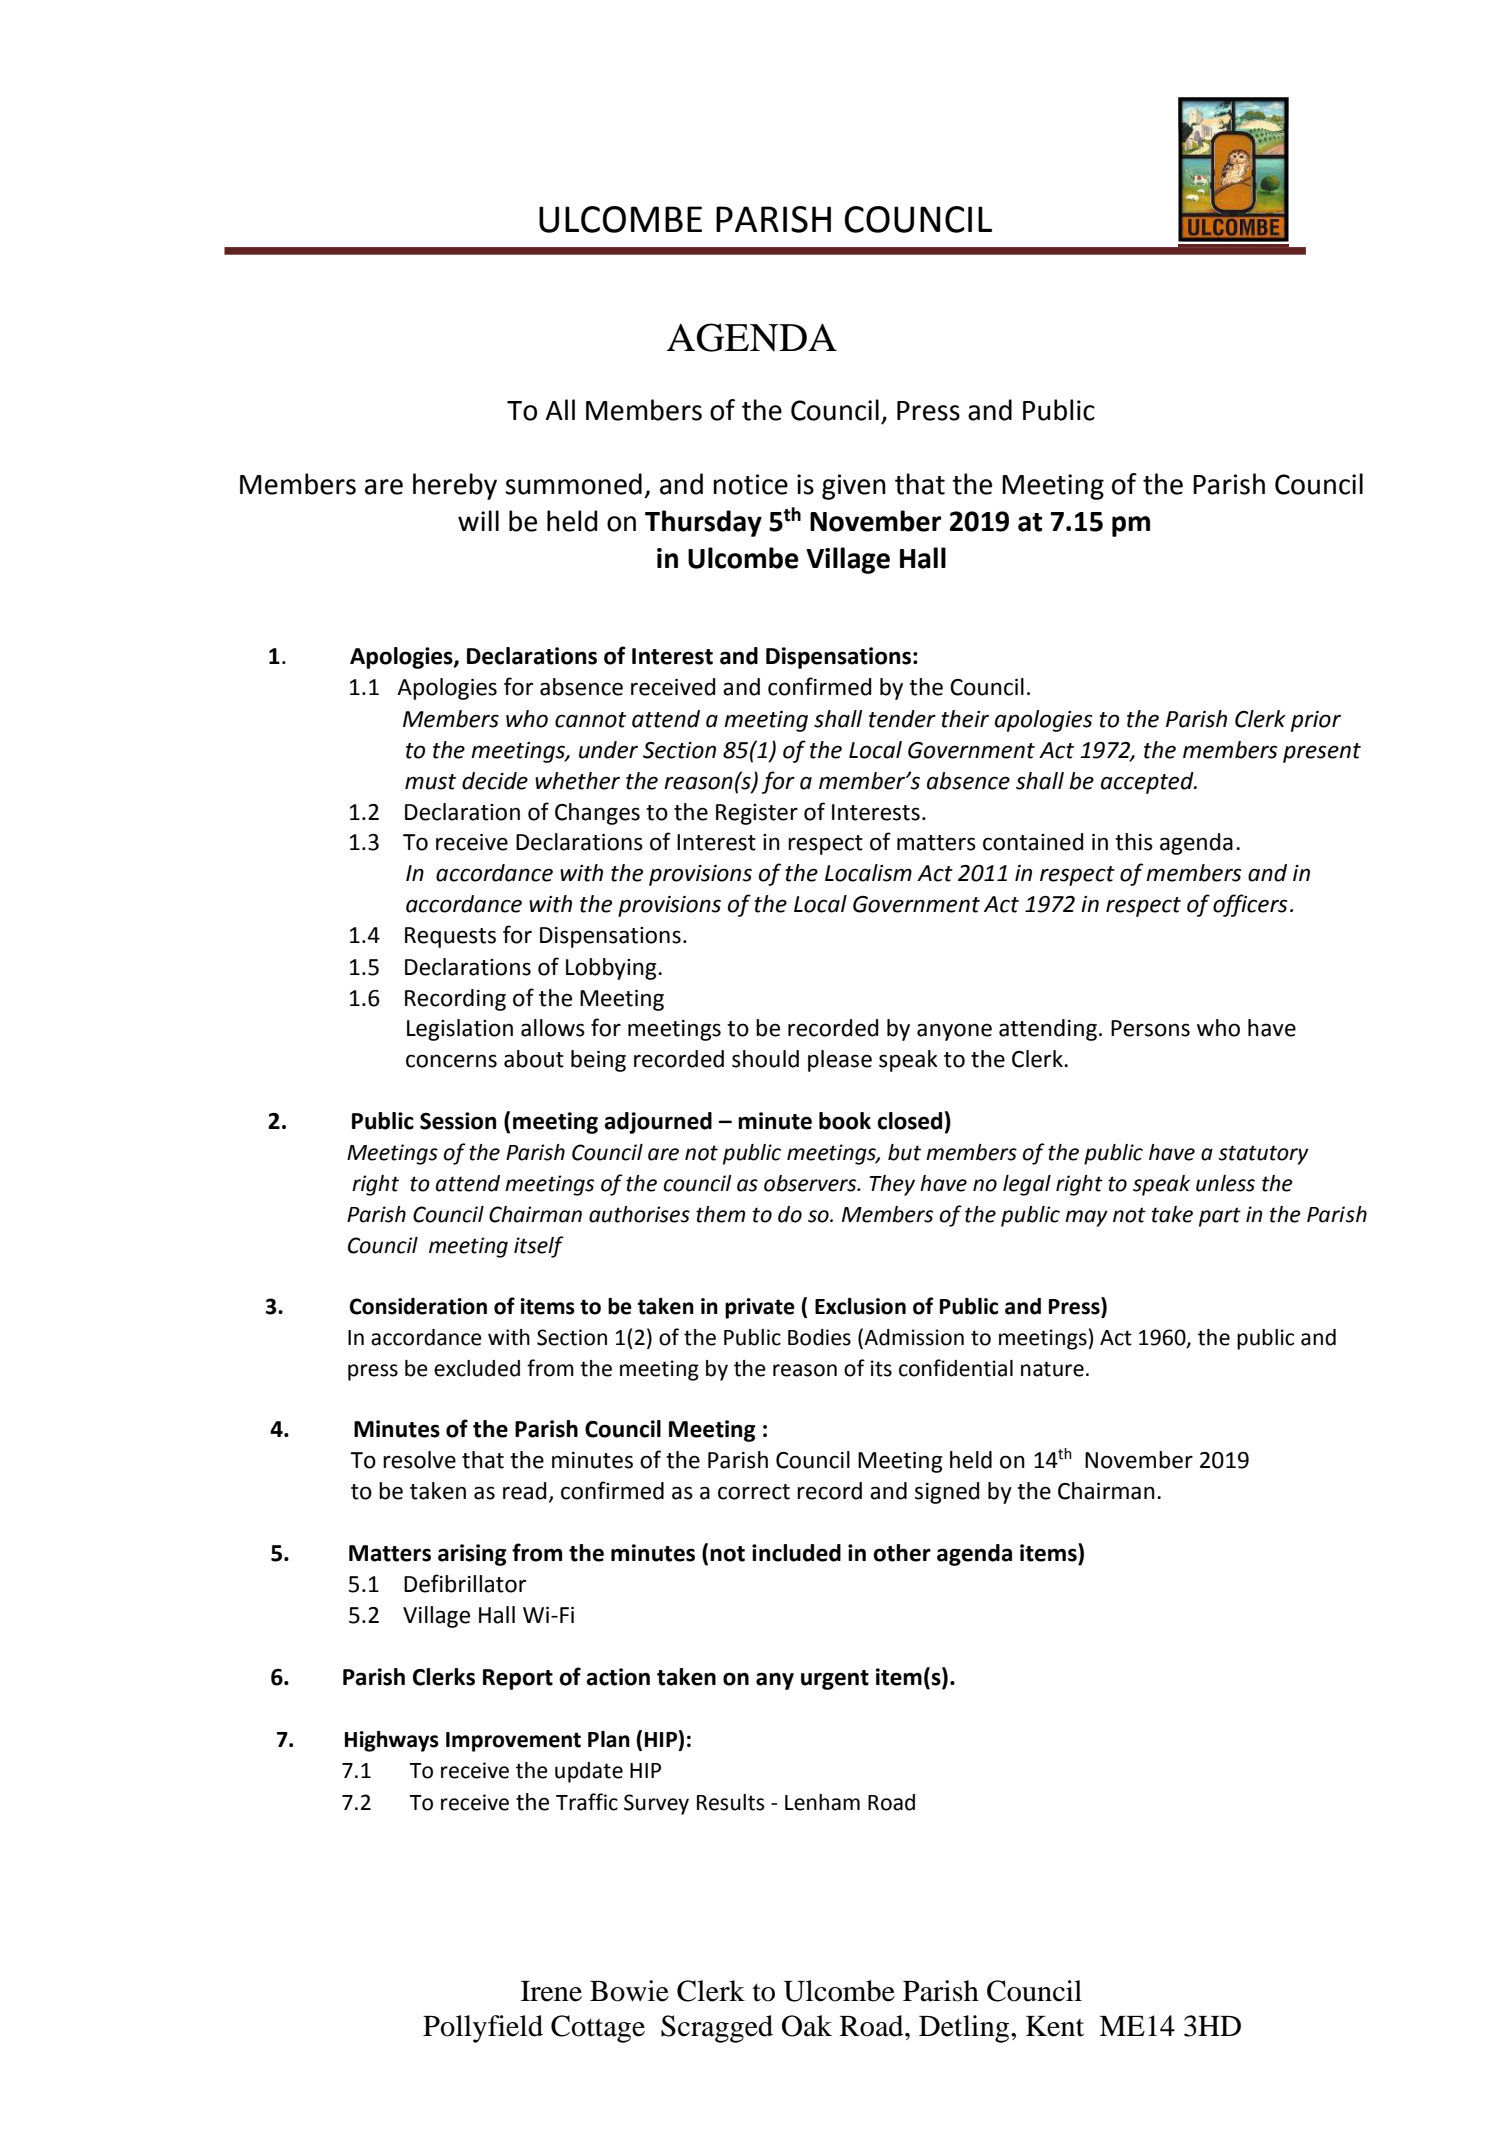  What do you see at coordinates (840, 1061) in the screenshot?
I see `please` at bounding box center [840, 1061].
